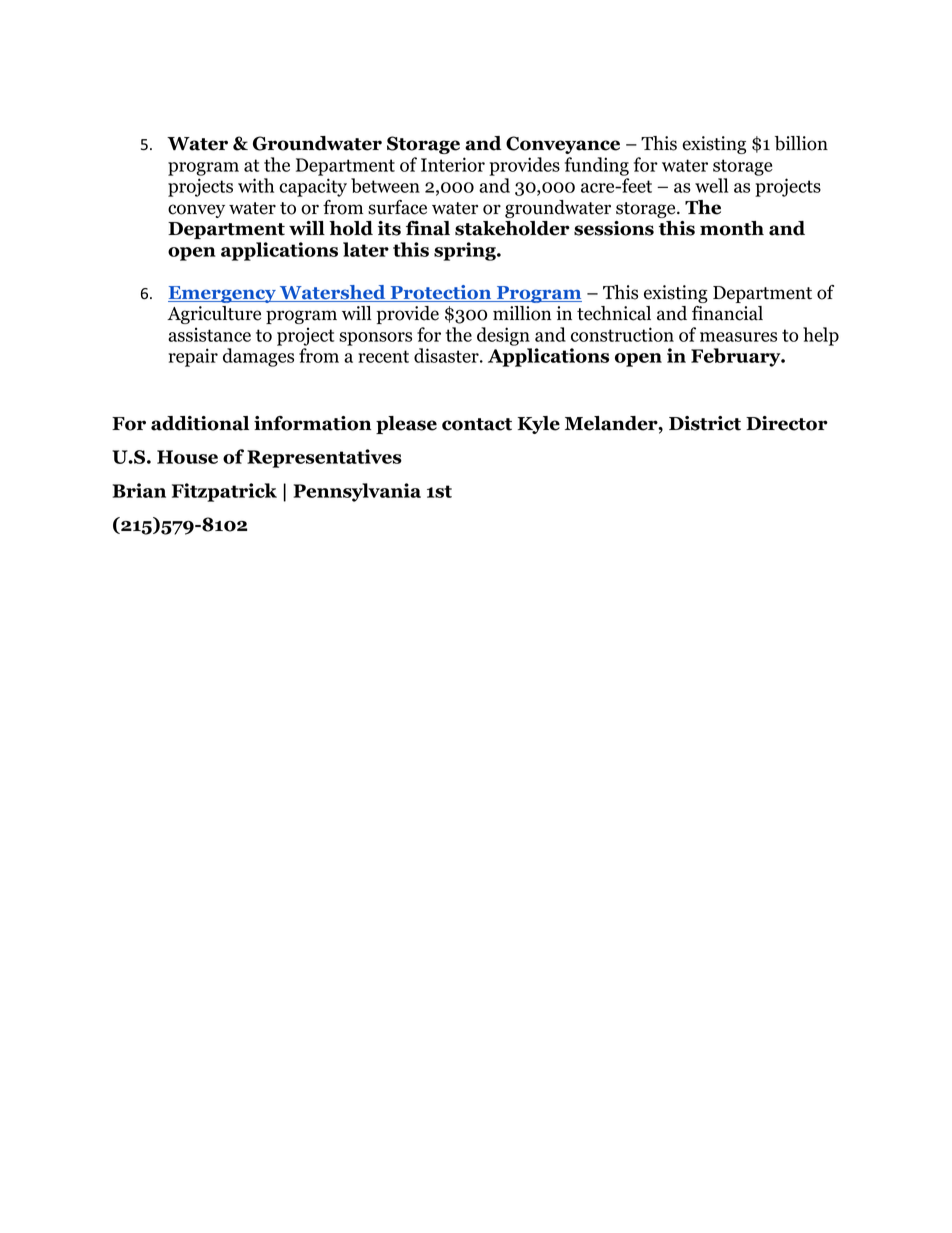 The height and width of the screenshot is (1233, 952). What do you see at coordinates (477, 424) in the screenshot?
I see `contact` at bounding box center [477, 424].
